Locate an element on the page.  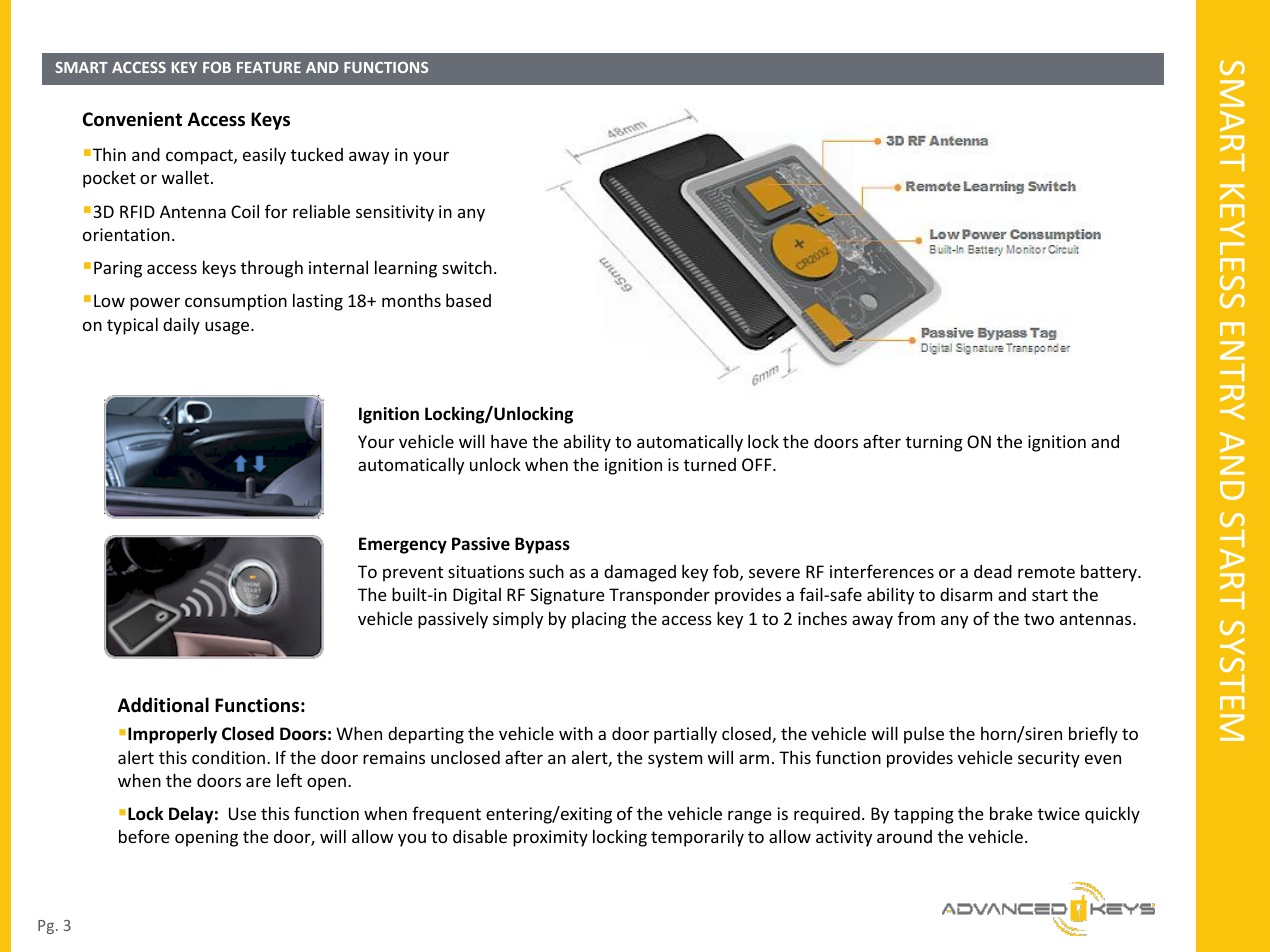
two is located at coordinates (1039, 619).
